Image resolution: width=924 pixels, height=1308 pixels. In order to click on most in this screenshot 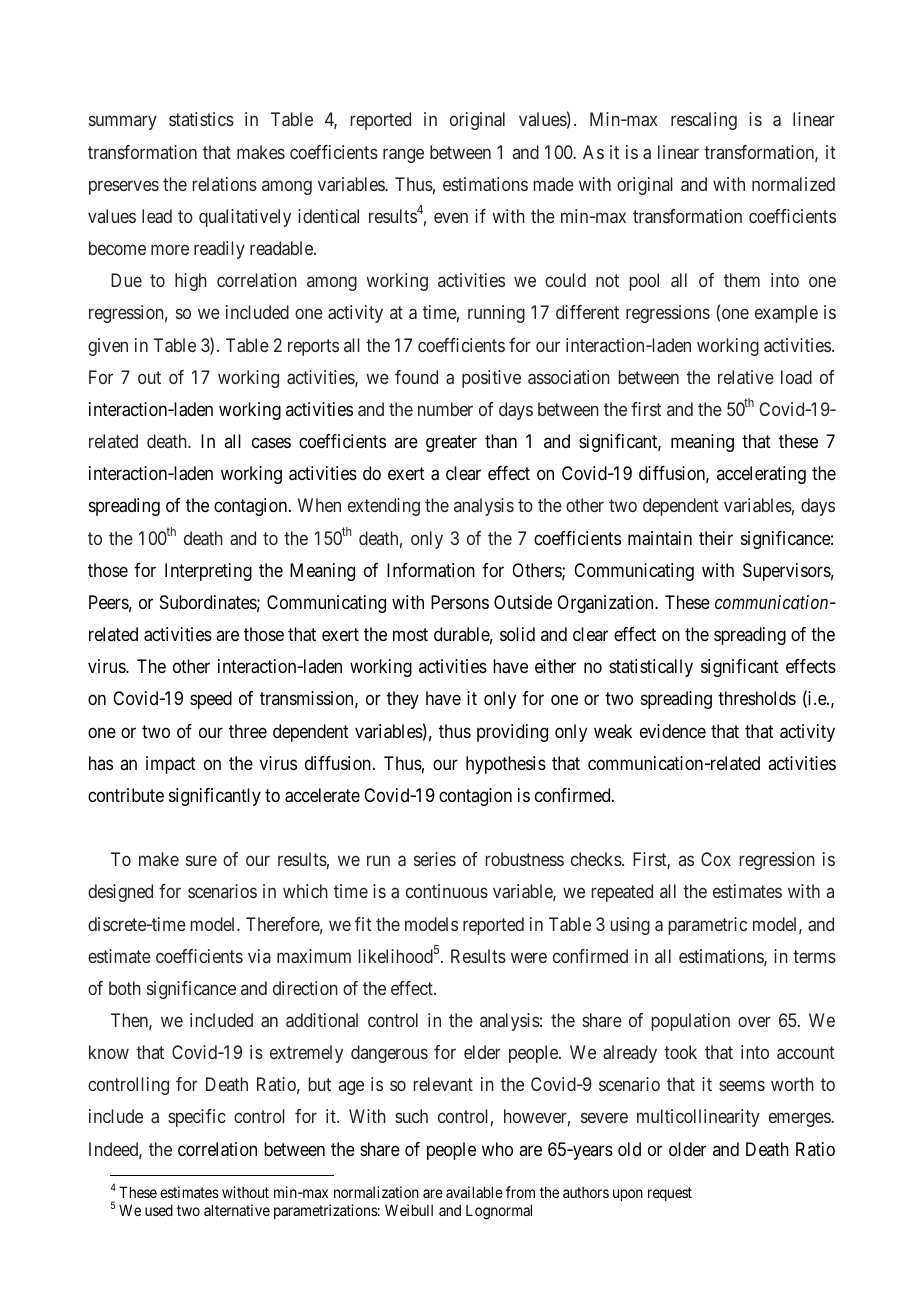, I will do `click(410, 634)`.
